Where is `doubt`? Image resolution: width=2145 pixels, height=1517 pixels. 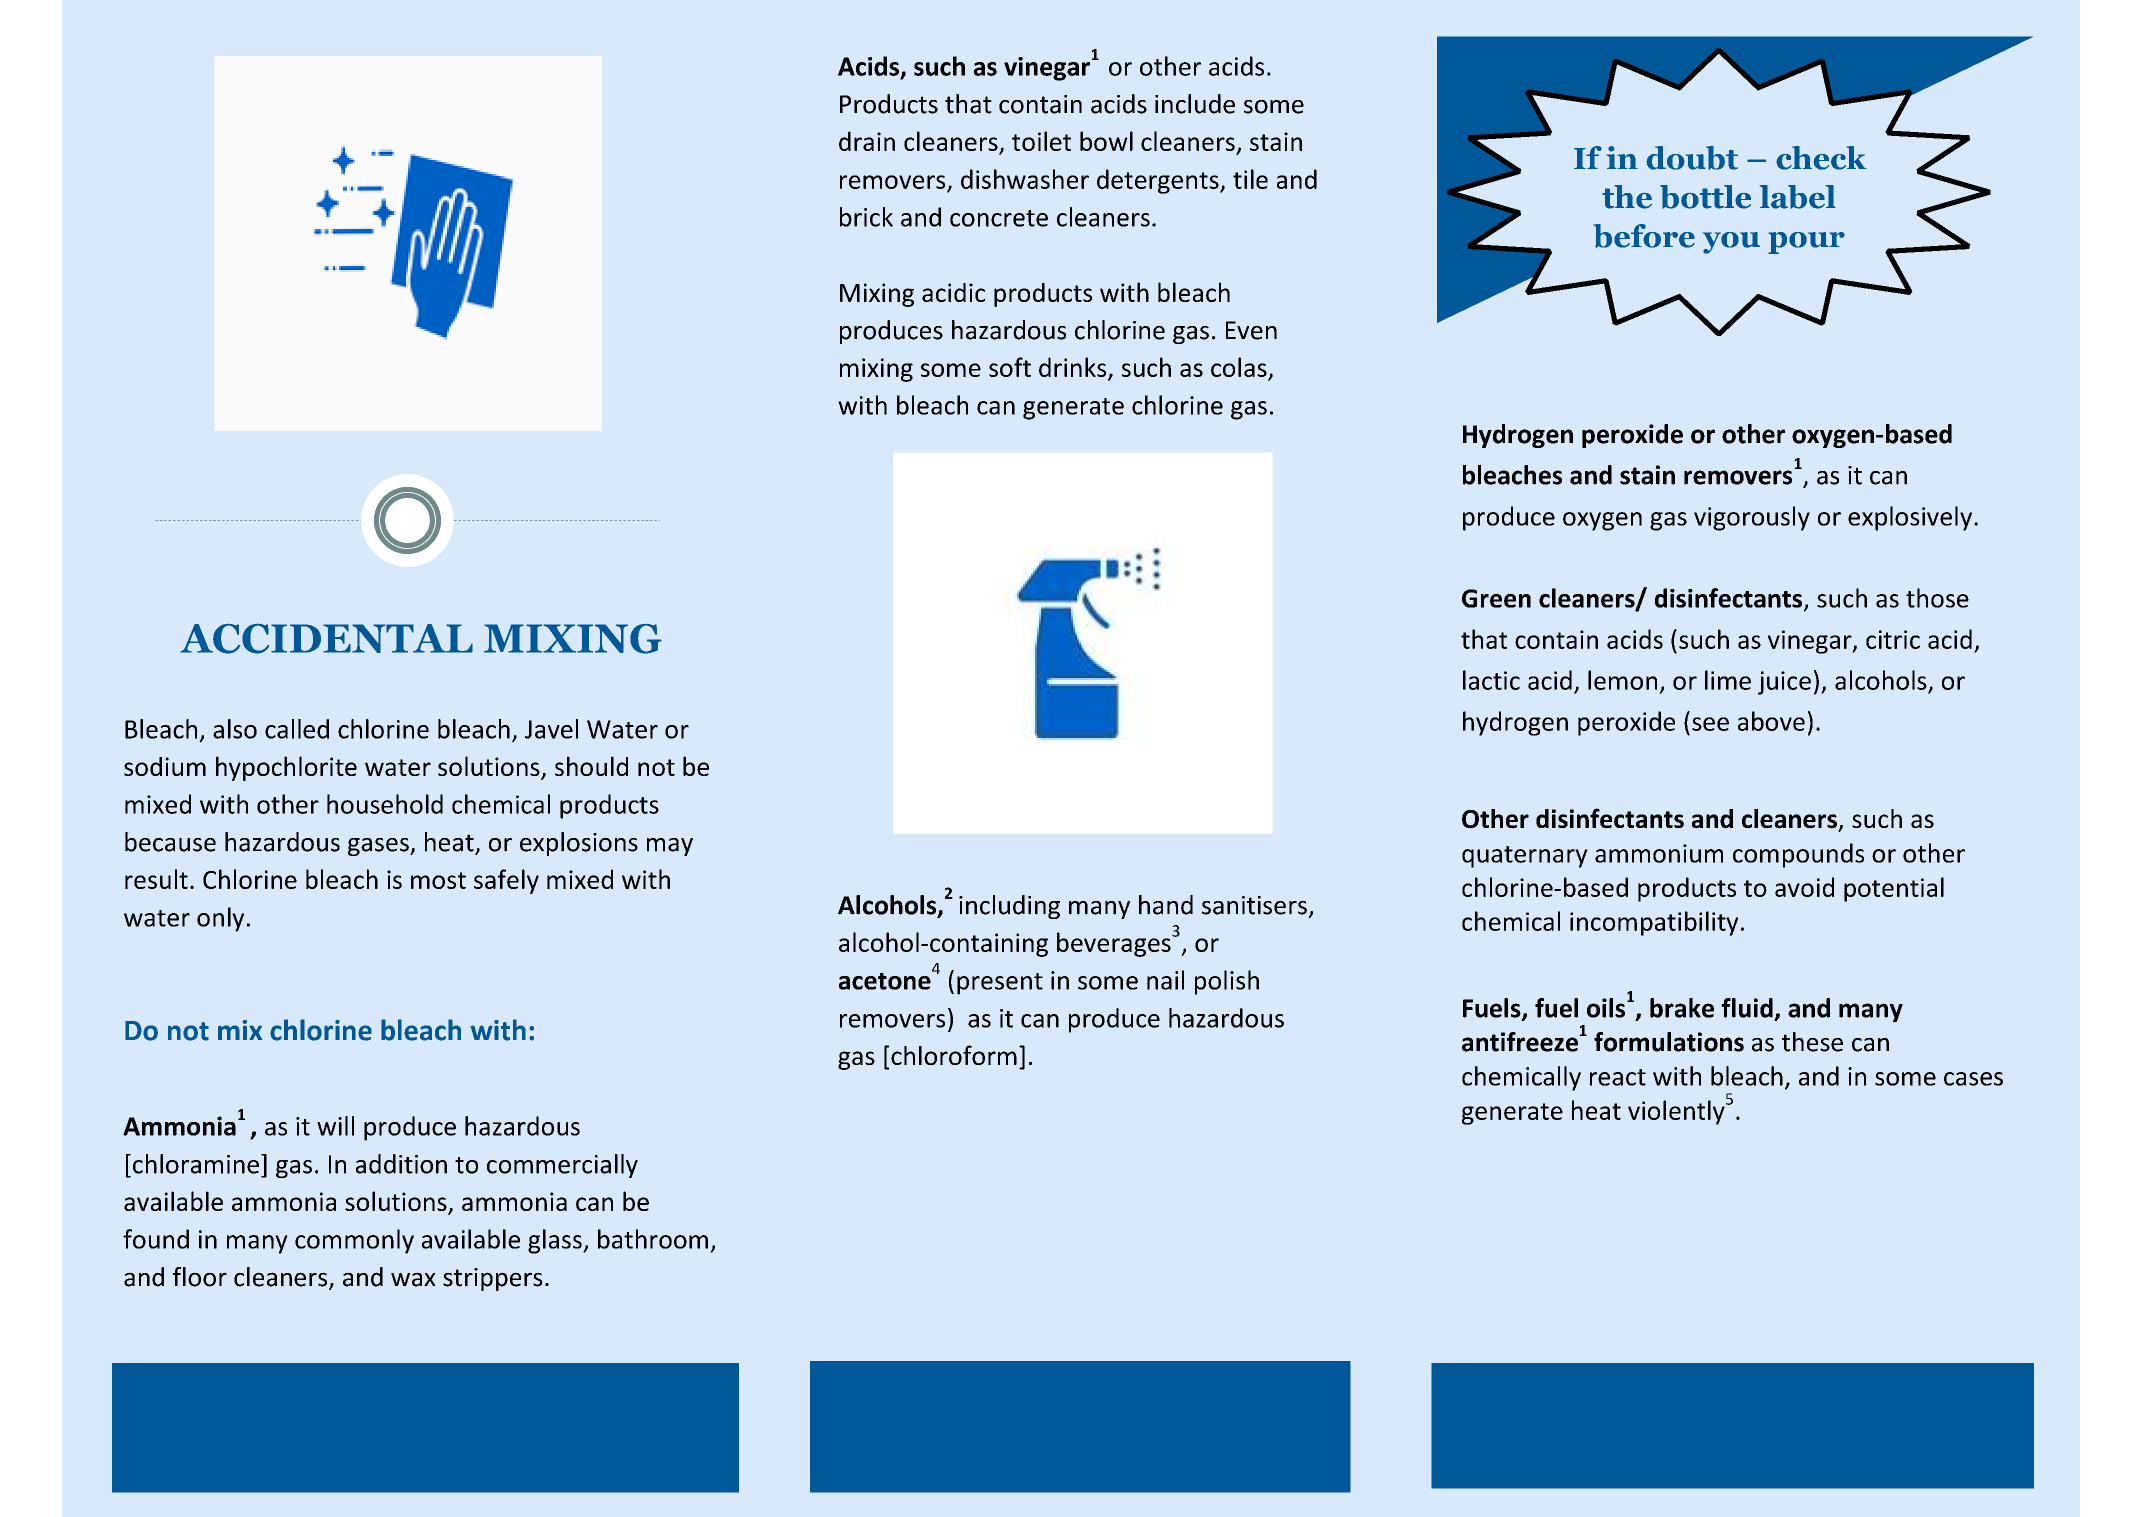 doubt is located at coordinates (1692, 158).
